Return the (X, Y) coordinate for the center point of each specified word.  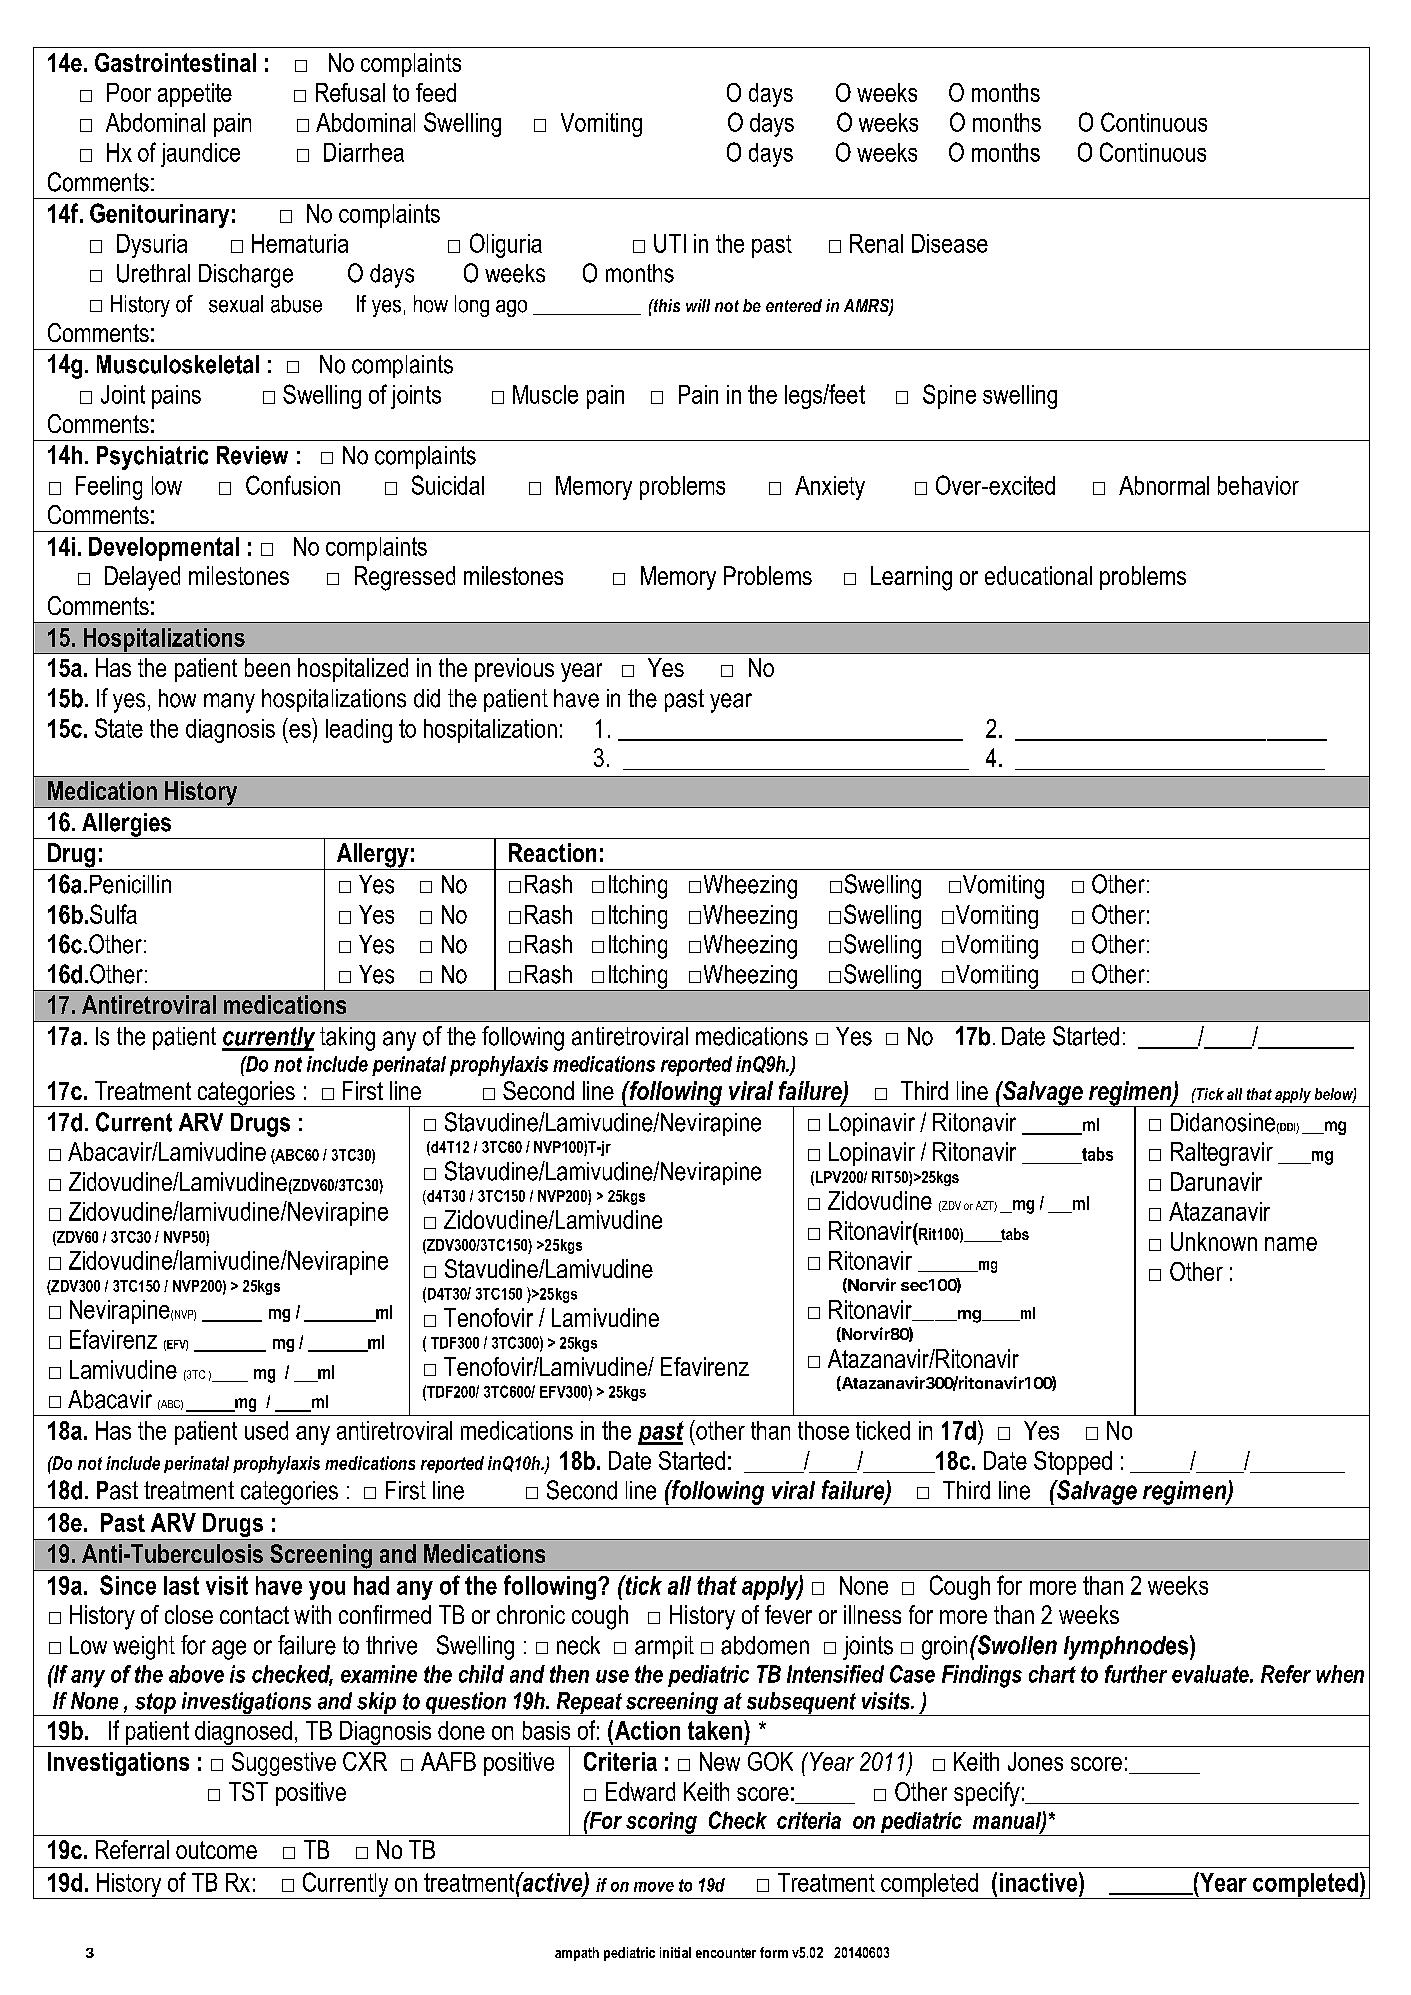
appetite (195, 95)
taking (347, 1039)
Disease (950, 243)
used (266, 1430)
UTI (670, 243)
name (1291, 1244)
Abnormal (1164, 485)
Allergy (372, 856)
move (654, 1887)
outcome (216, 1850)
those (823, 1430)
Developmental (164, 549)
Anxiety (830, 488)
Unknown (1214, 1241)
